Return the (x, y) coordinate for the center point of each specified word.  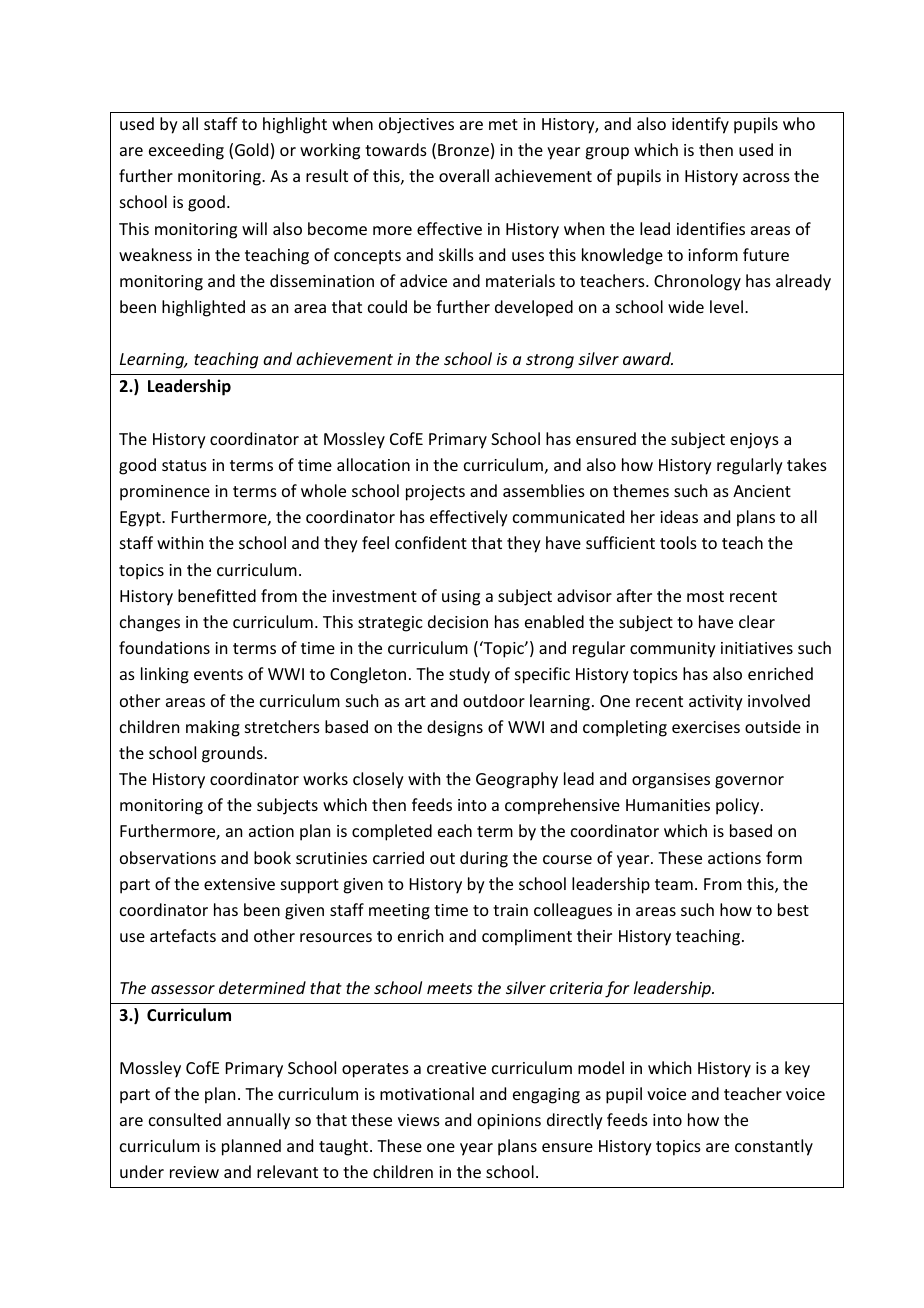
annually (258, 1121)
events (218, 674)
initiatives (757, 648)
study (469, 675)
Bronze (463, 150)
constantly (774, 1147)
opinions (509, 1122)
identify (700, 125)
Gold (251, 149)
